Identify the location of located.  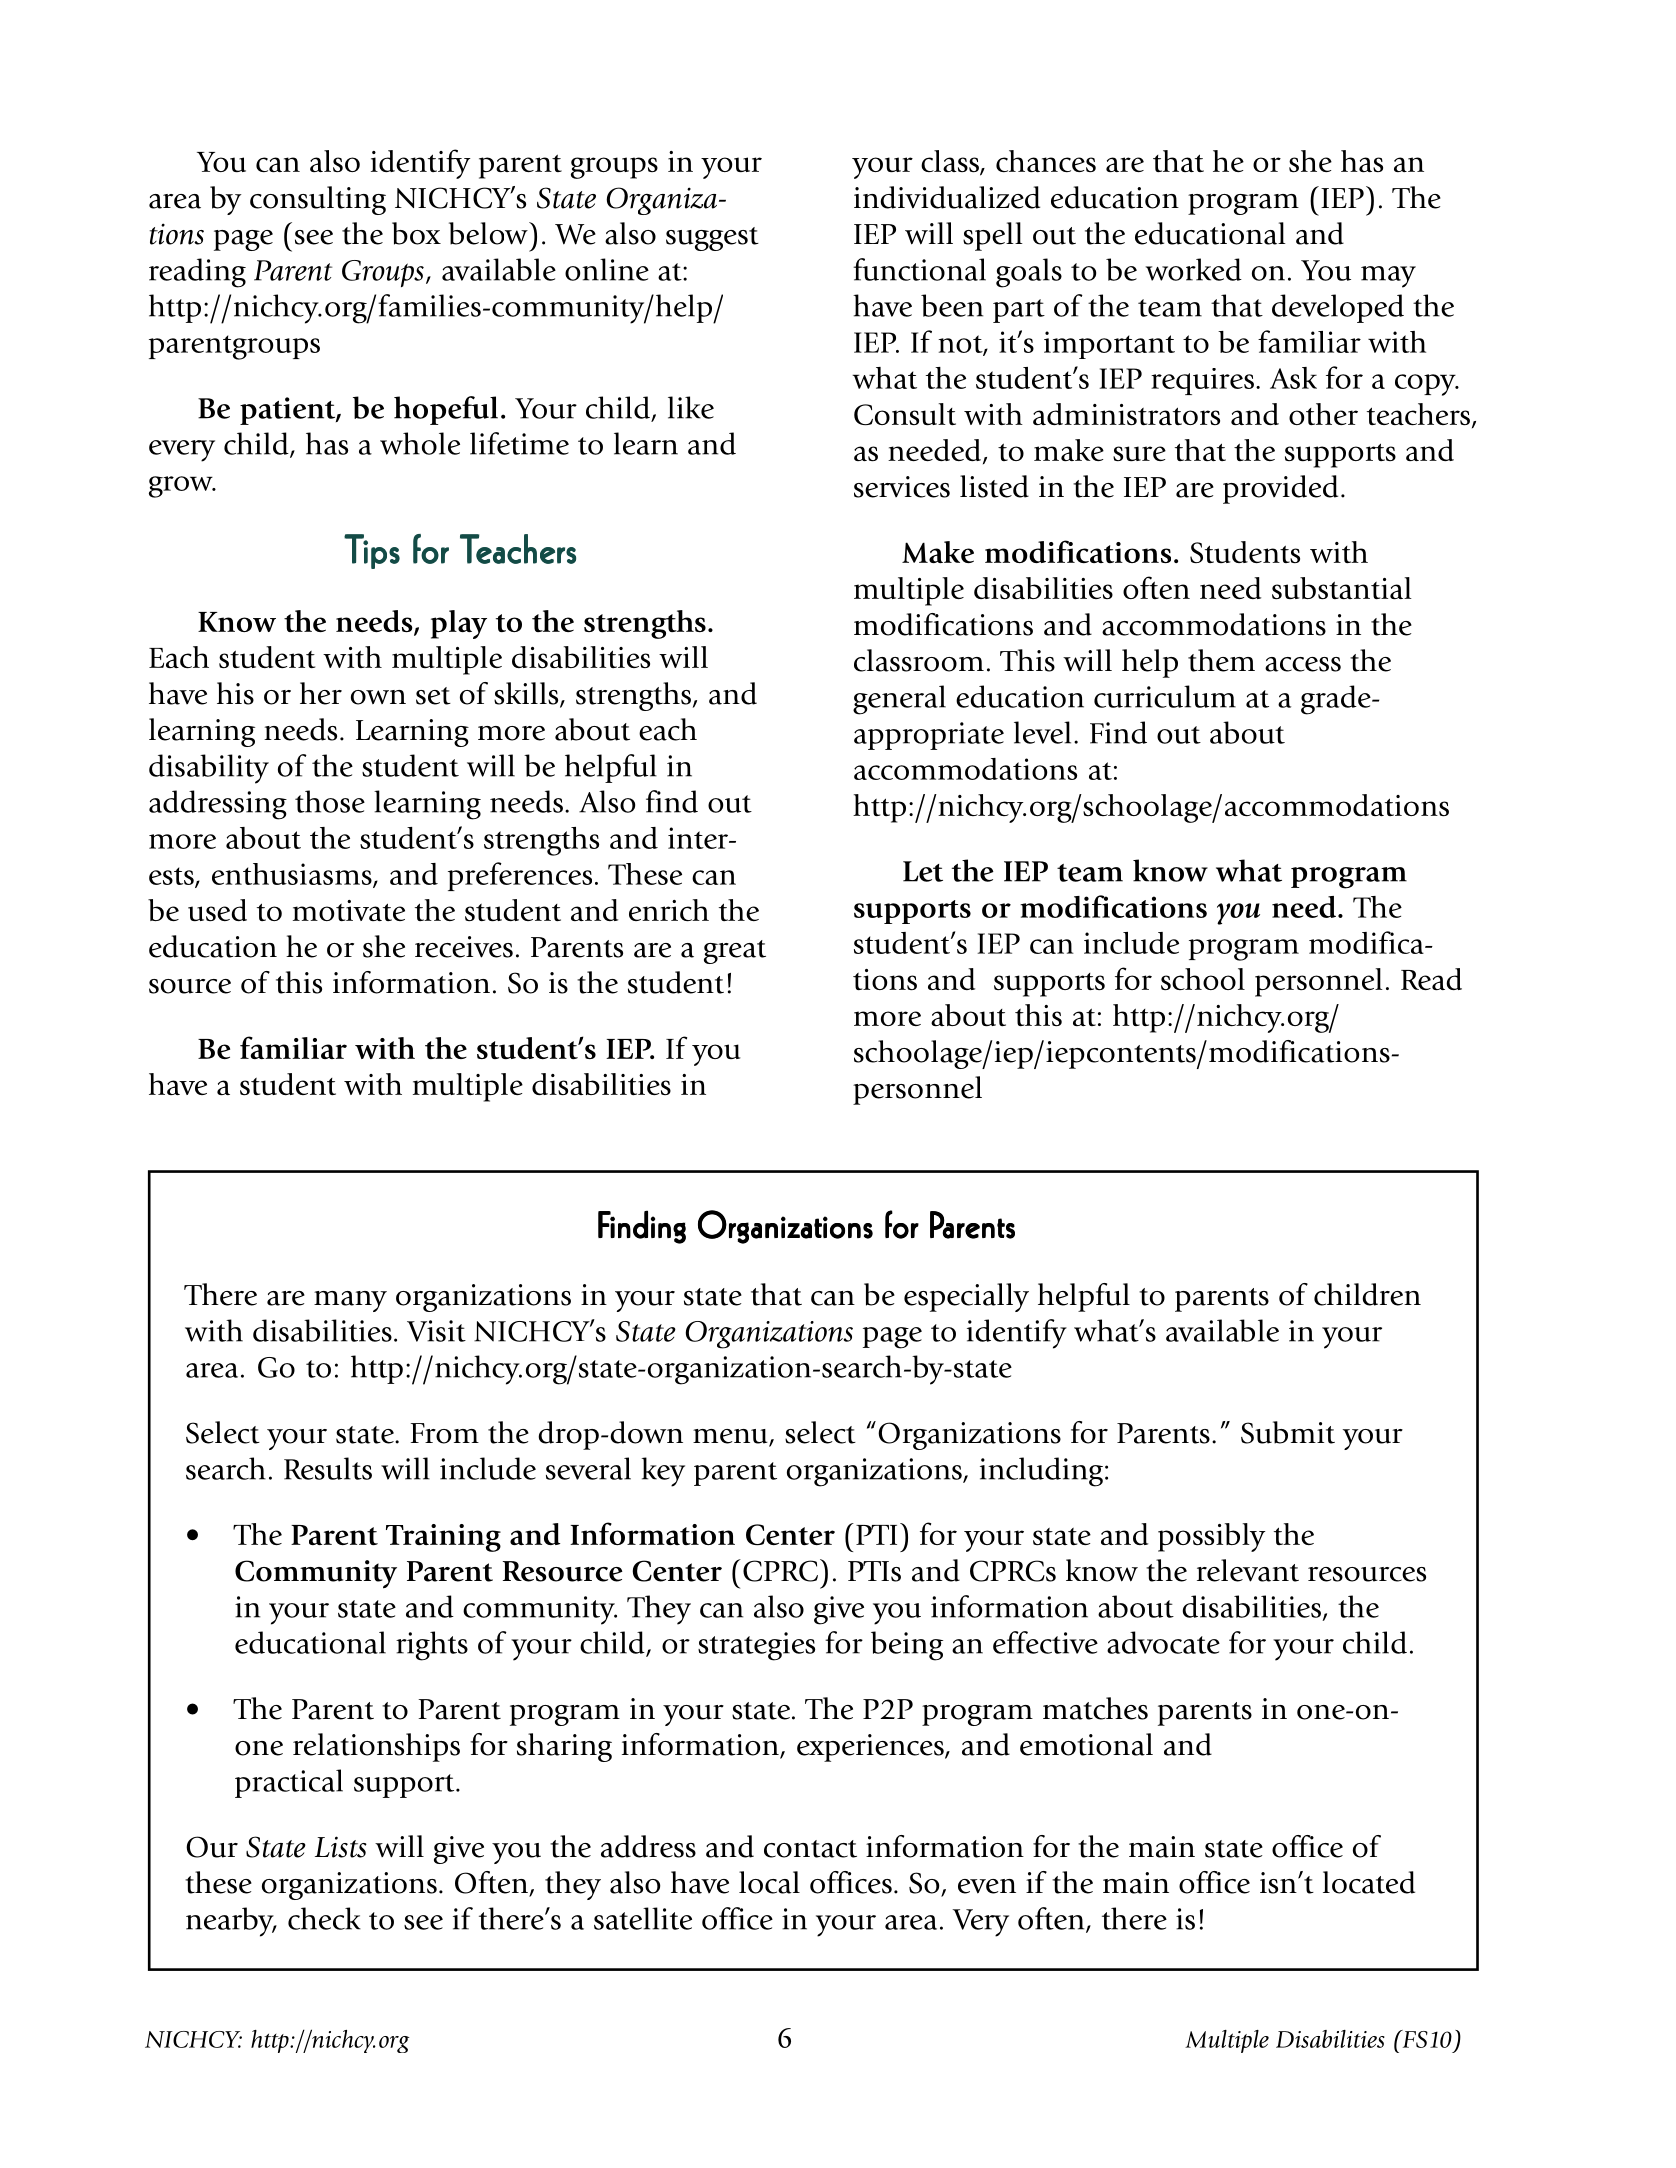
(1369, 1882).
